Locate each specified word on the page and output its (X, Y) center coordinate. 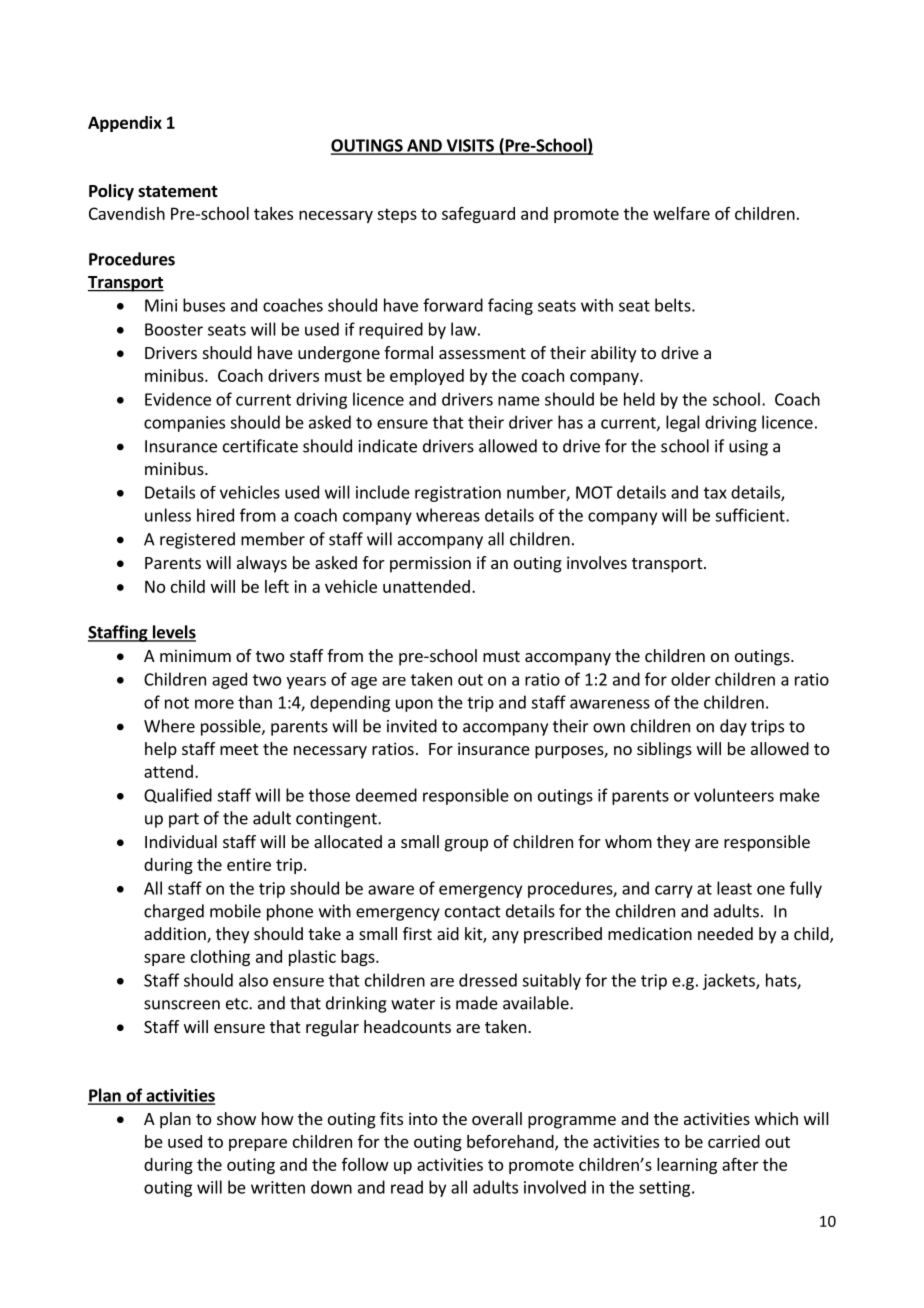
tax (715, 493)
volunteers (734, 795)
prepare (258, 1144)
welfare (681, 213)
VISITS (470, 146)
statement (178, 192)
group (466, 845)
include (383, 492)
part (184, 820)
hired (215, 515)
